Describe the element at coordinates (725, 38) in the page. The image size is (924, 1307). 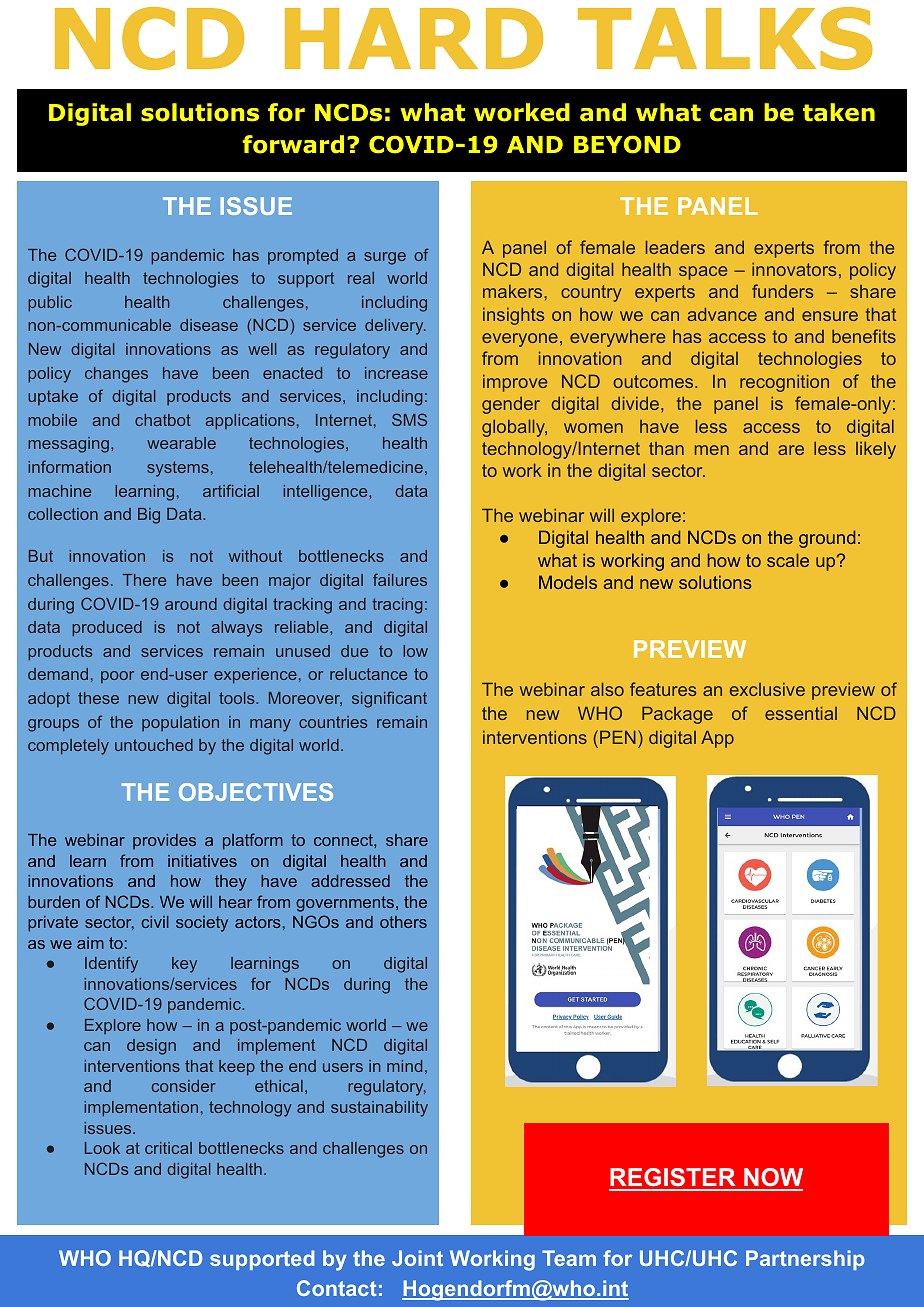
I see `TALKS` at that location.
